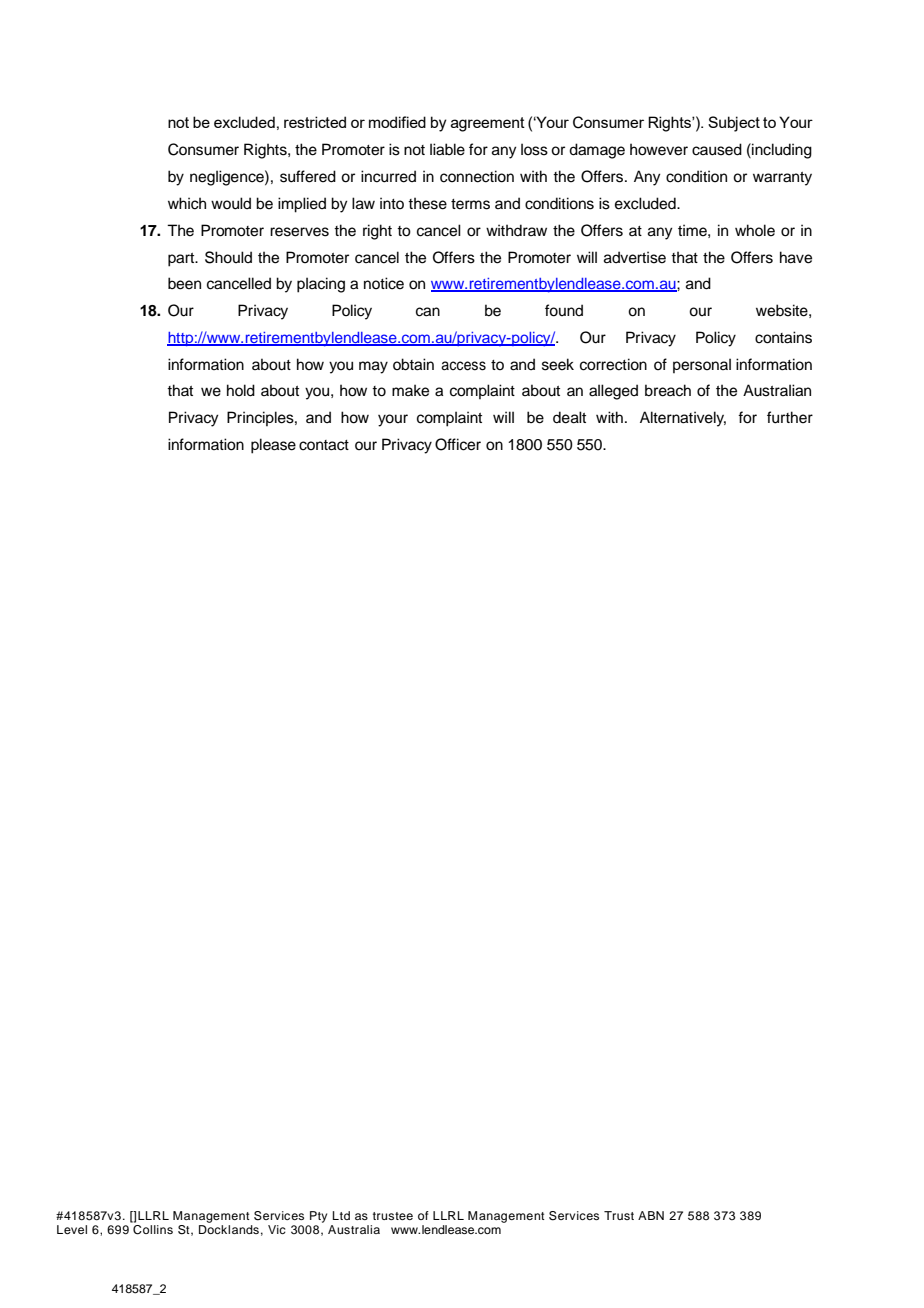 This screenshot has width=924, height=1308. I want to click on Alternatively, so click(683, 419).
